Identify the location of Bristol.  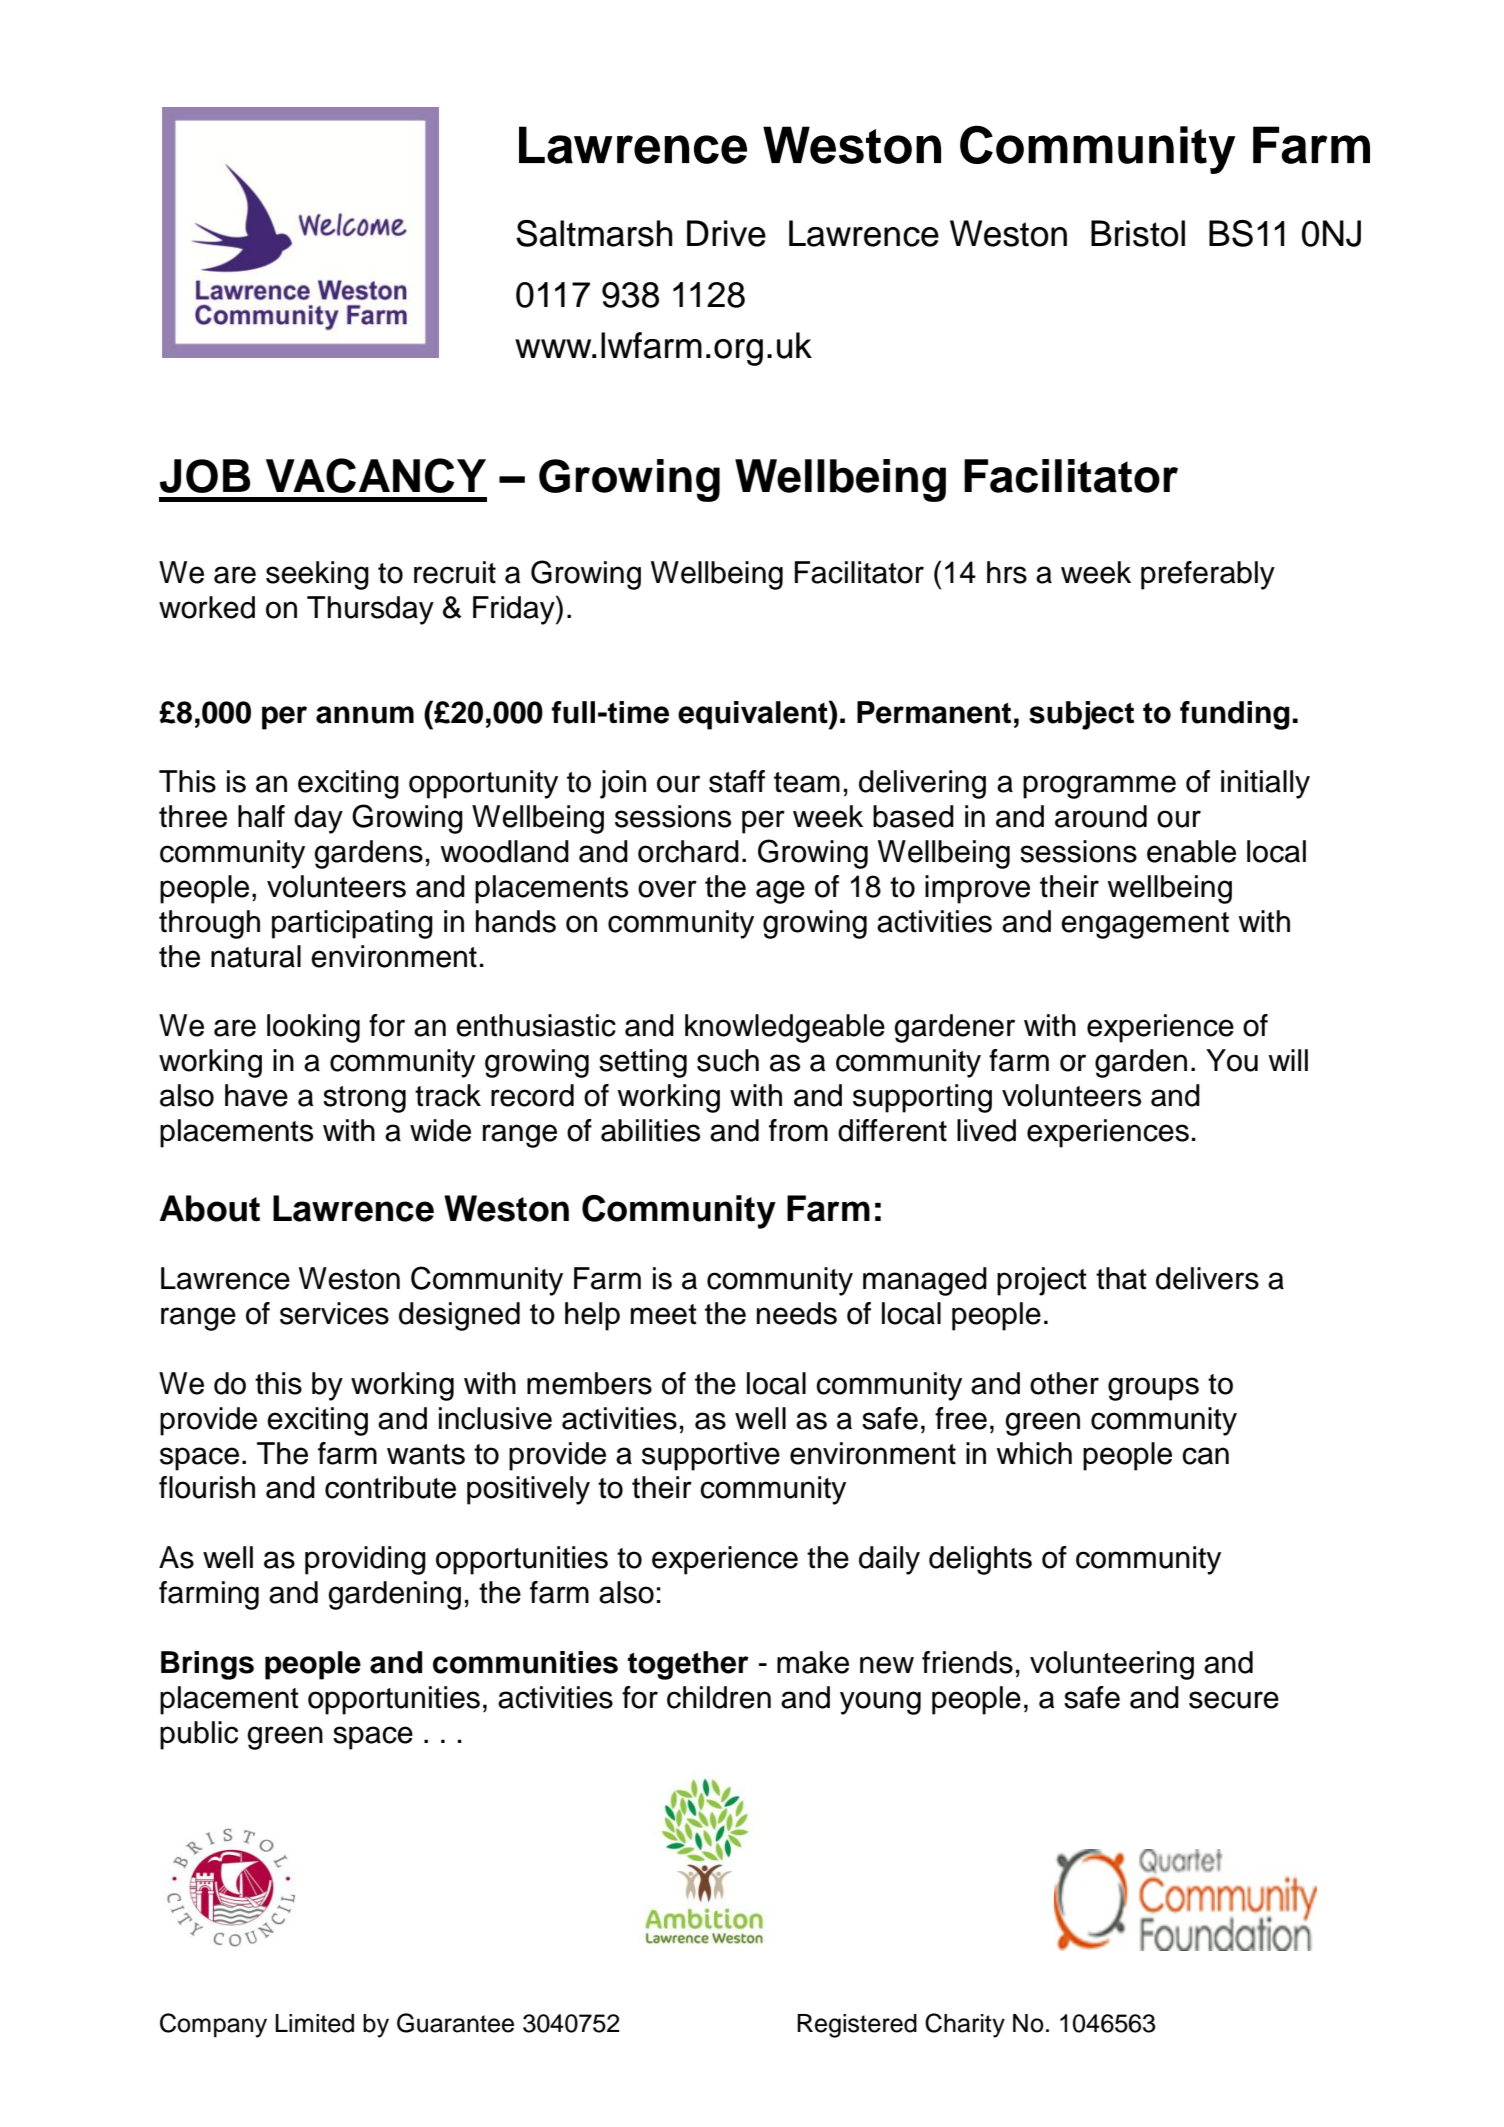
(1138, 233).
